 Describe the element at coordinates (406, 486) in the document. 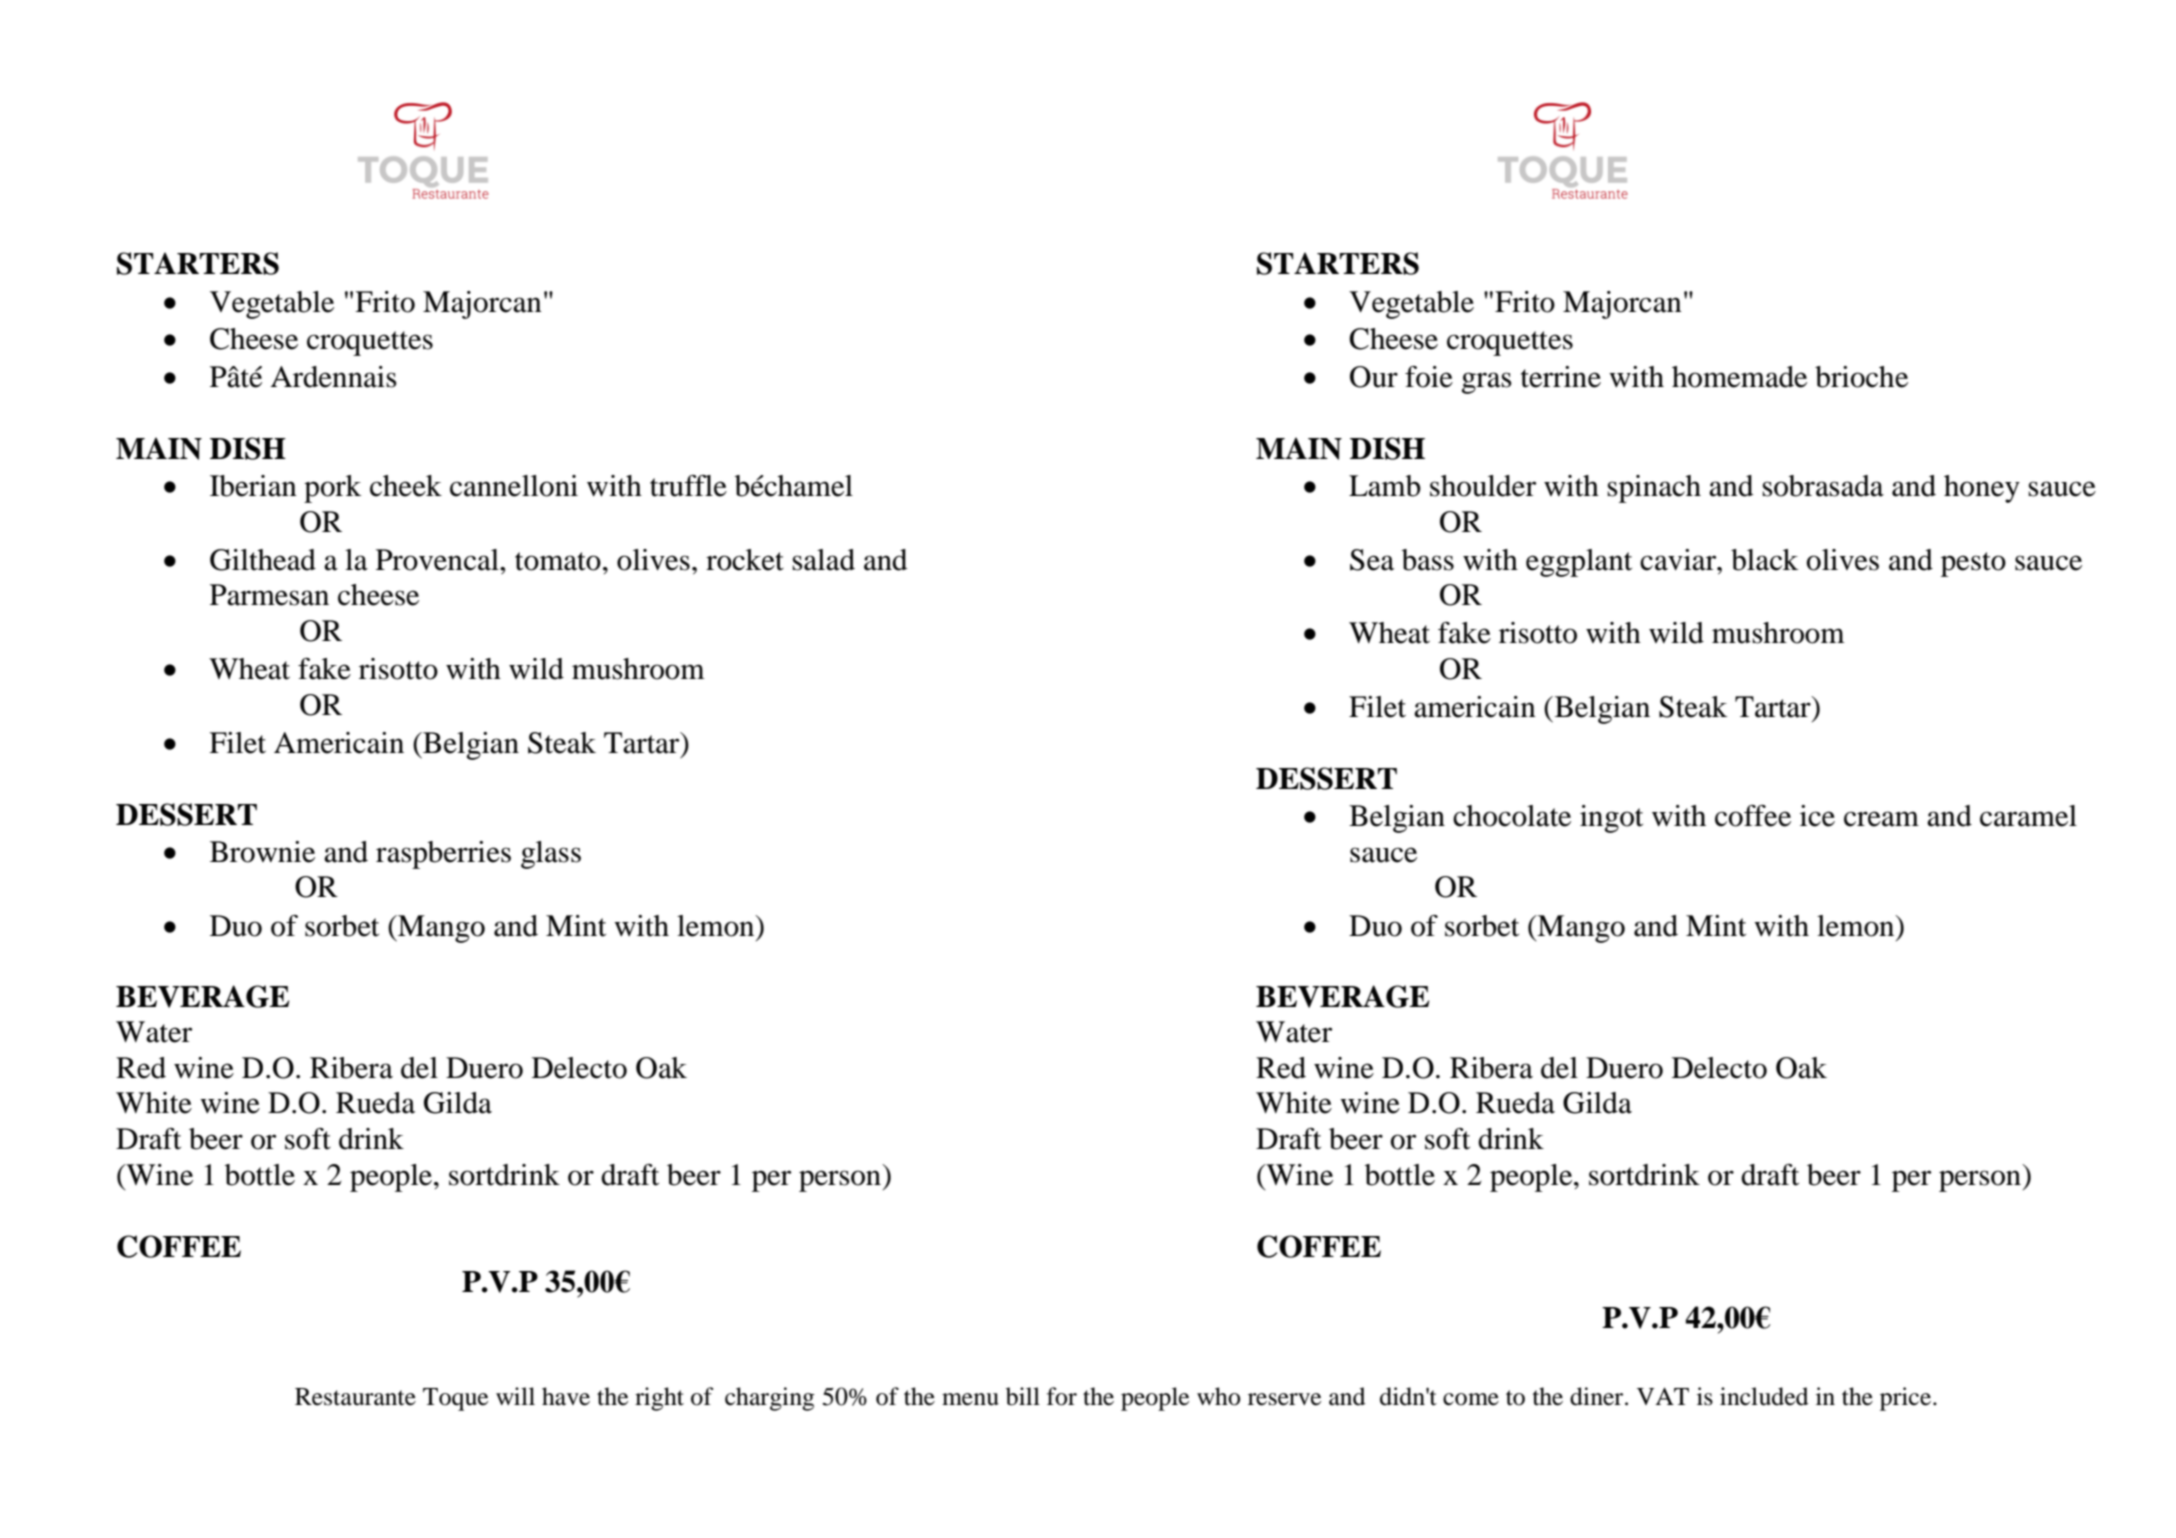

I see `cheek` at that location.
